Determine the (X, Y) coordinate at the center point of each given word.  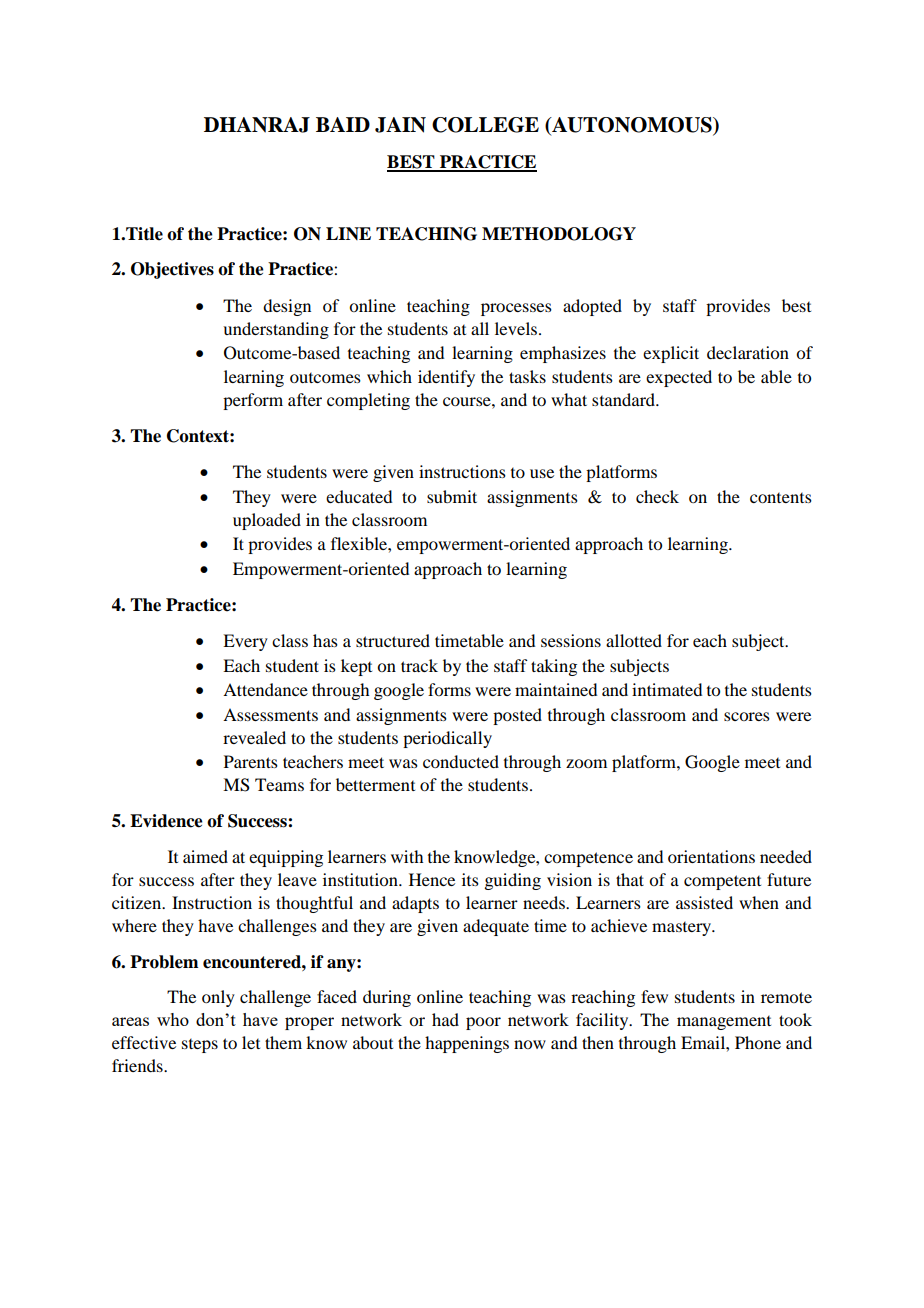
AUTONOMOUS (632, 126)
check (657, 496)
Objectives (172, 270)
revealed (254, 737)
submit (452, 496)
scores (747, 716)
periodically (447, 739)
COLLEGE (485, 125)
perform (253, 401)
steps (200, 1046)
